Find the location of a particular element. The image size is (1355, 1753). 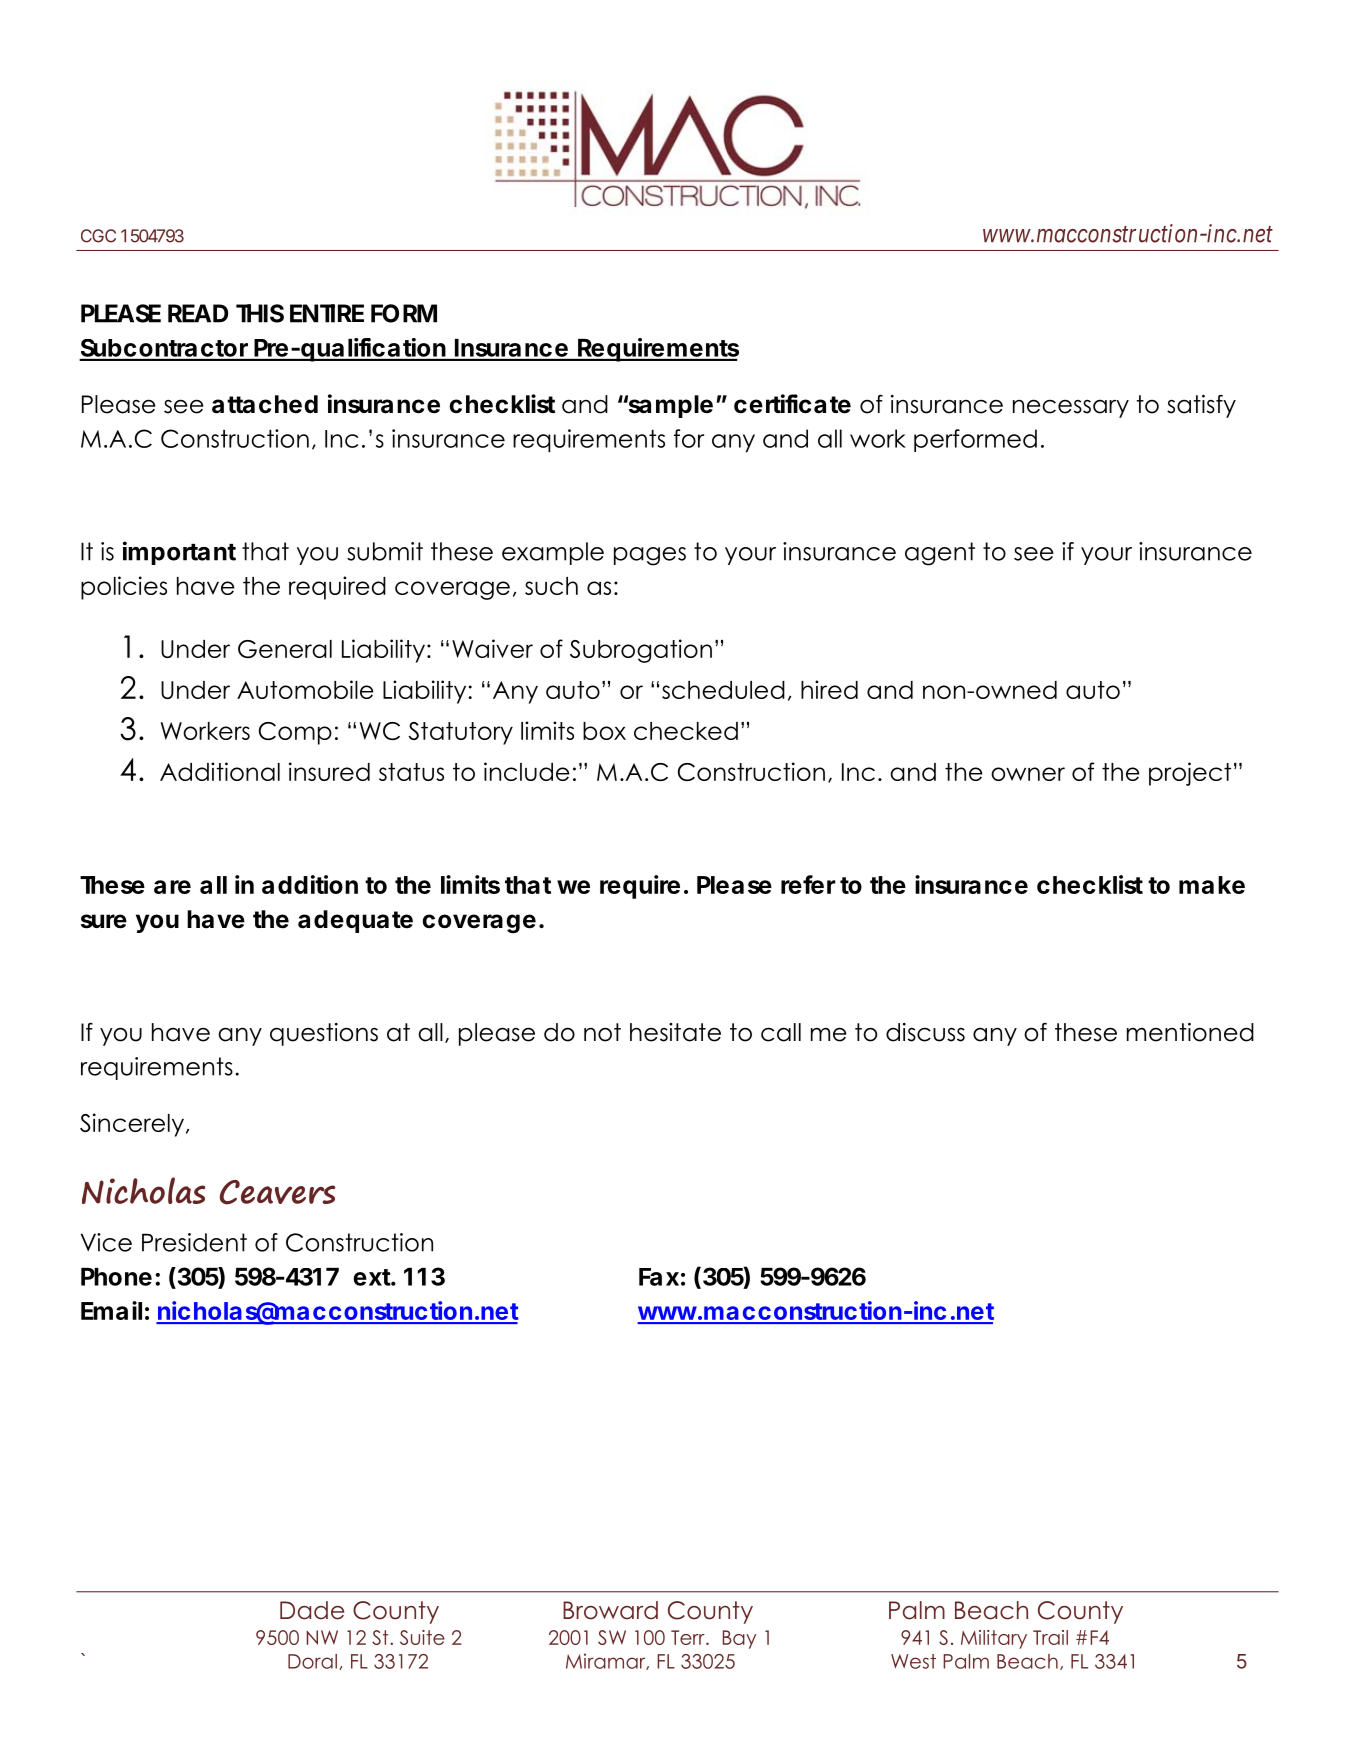

Fax is located at coordinates (659, 1277).
